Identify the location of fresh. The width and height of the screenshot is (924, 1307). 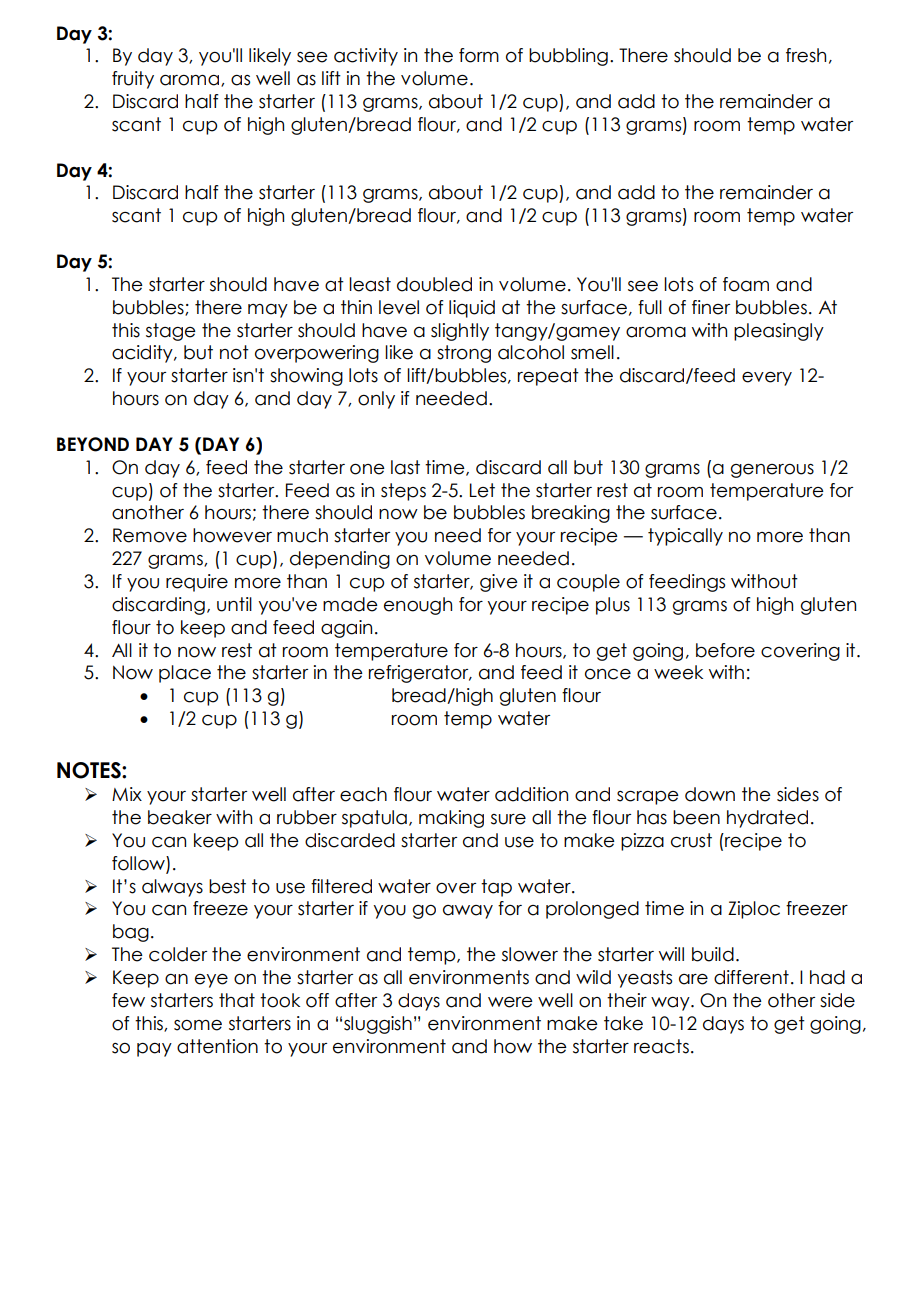
(806, 55).
